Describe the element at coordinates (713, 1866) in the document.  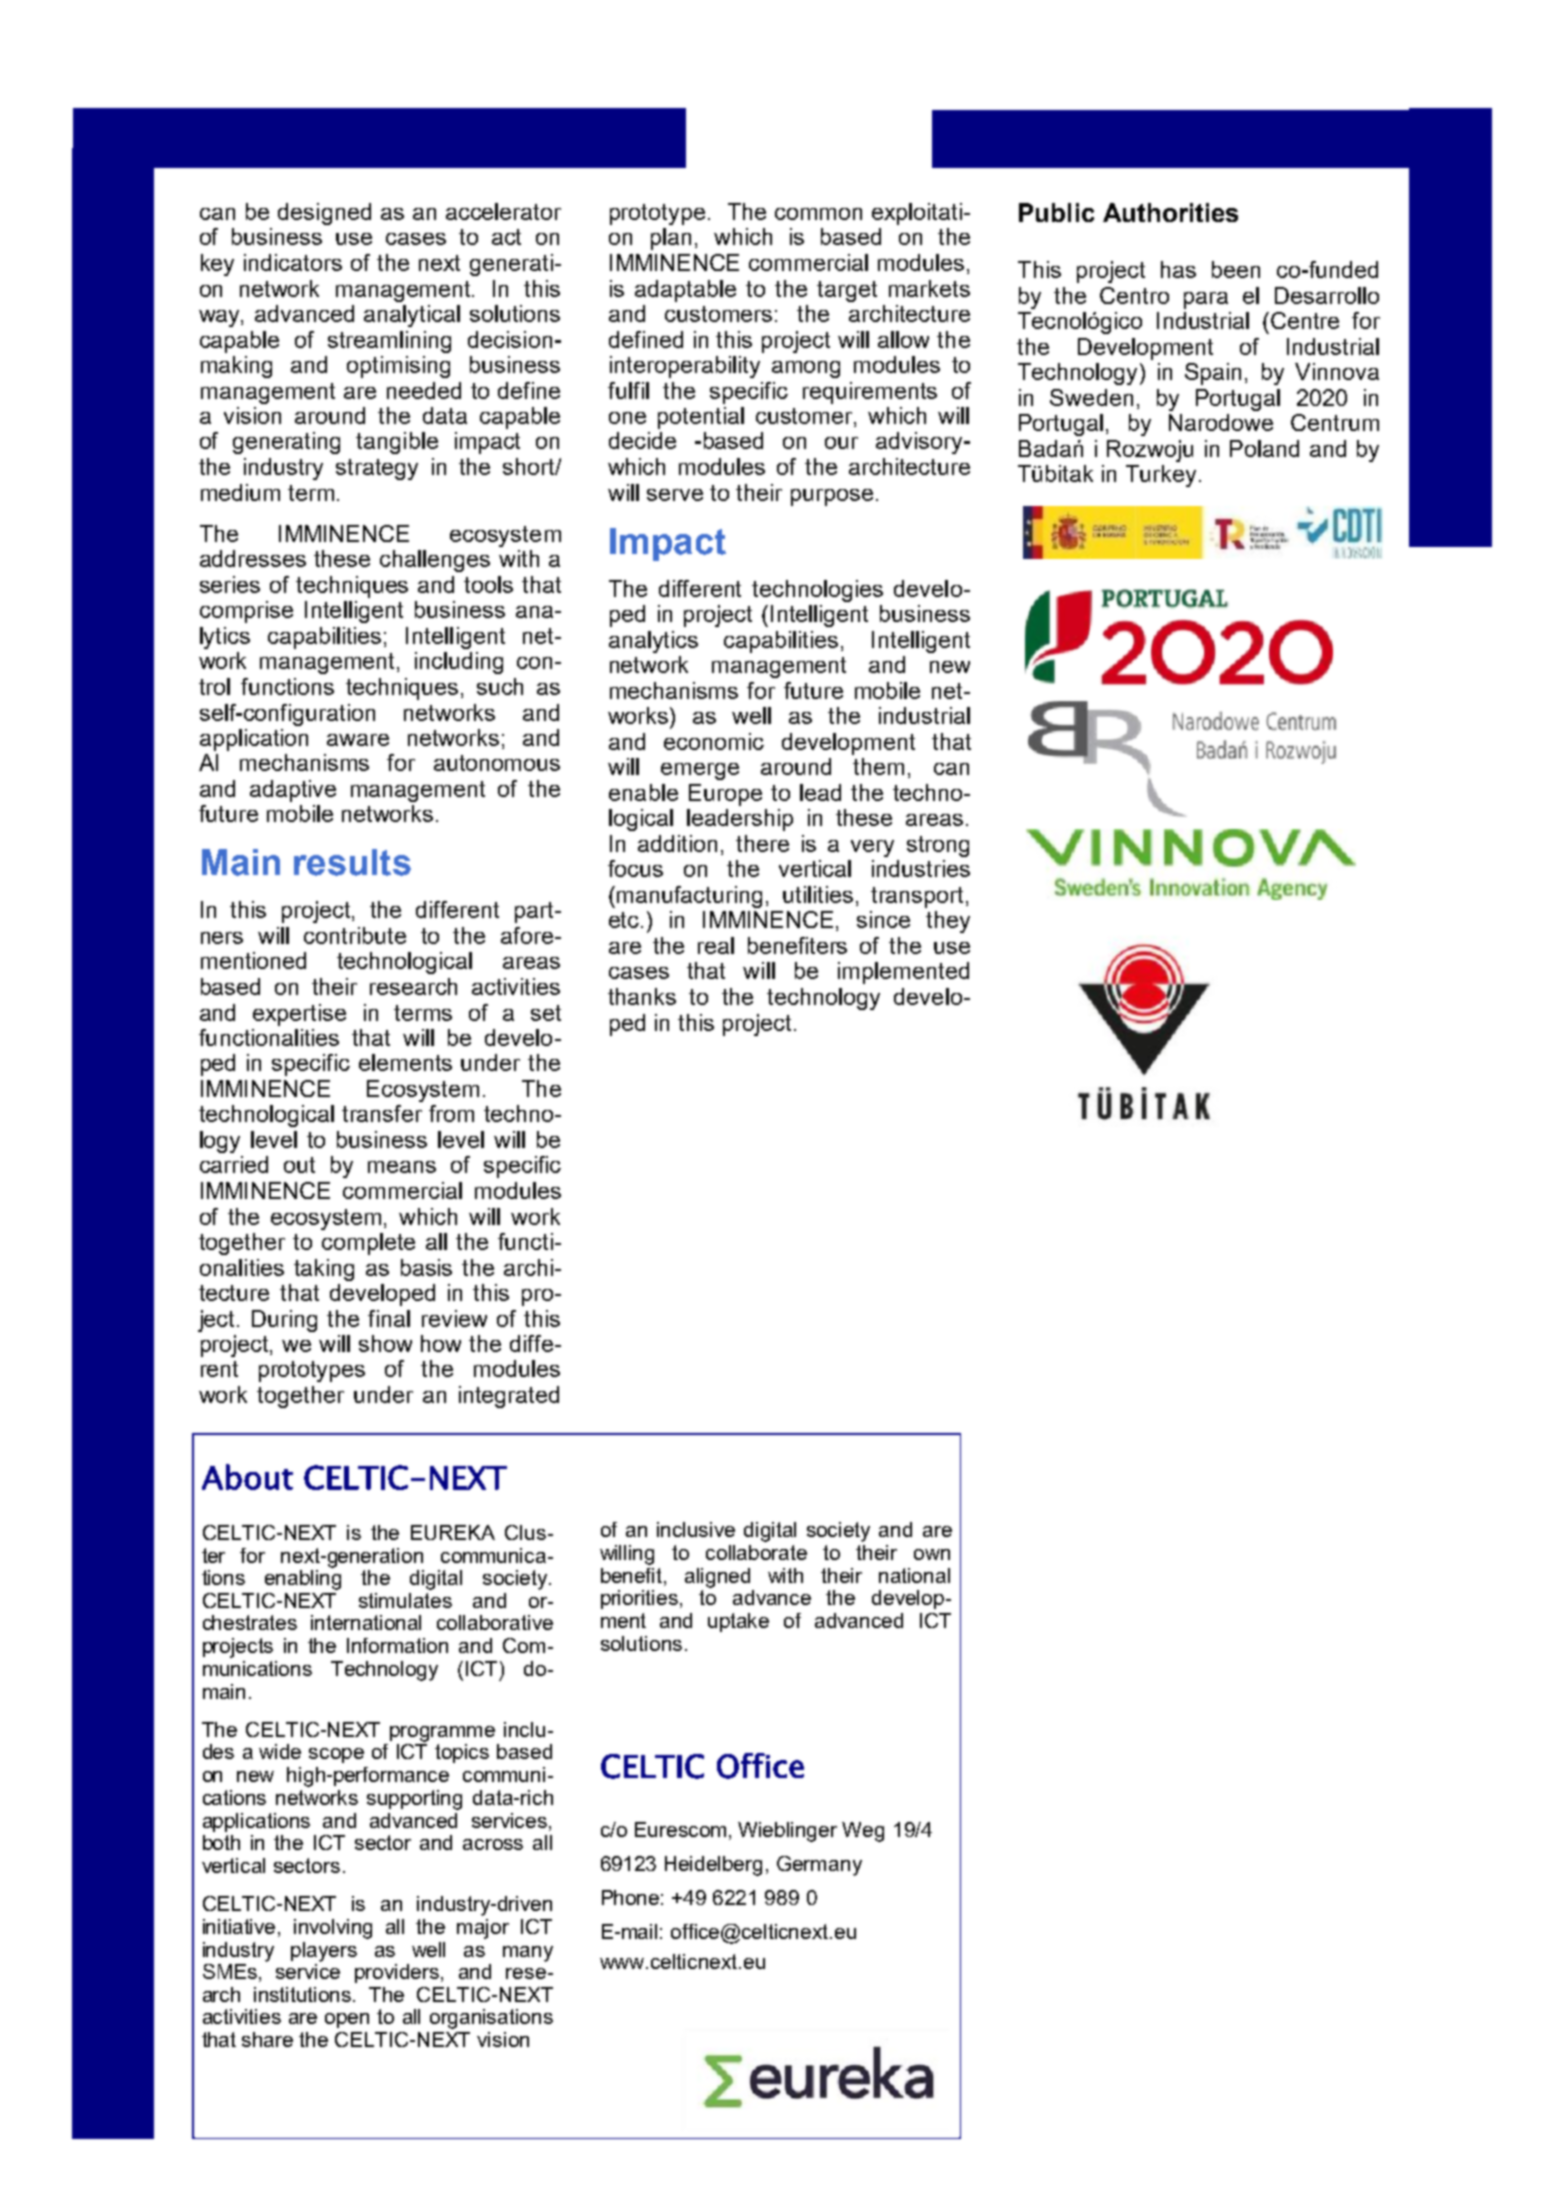
I see `Heidelberg` at that location.
